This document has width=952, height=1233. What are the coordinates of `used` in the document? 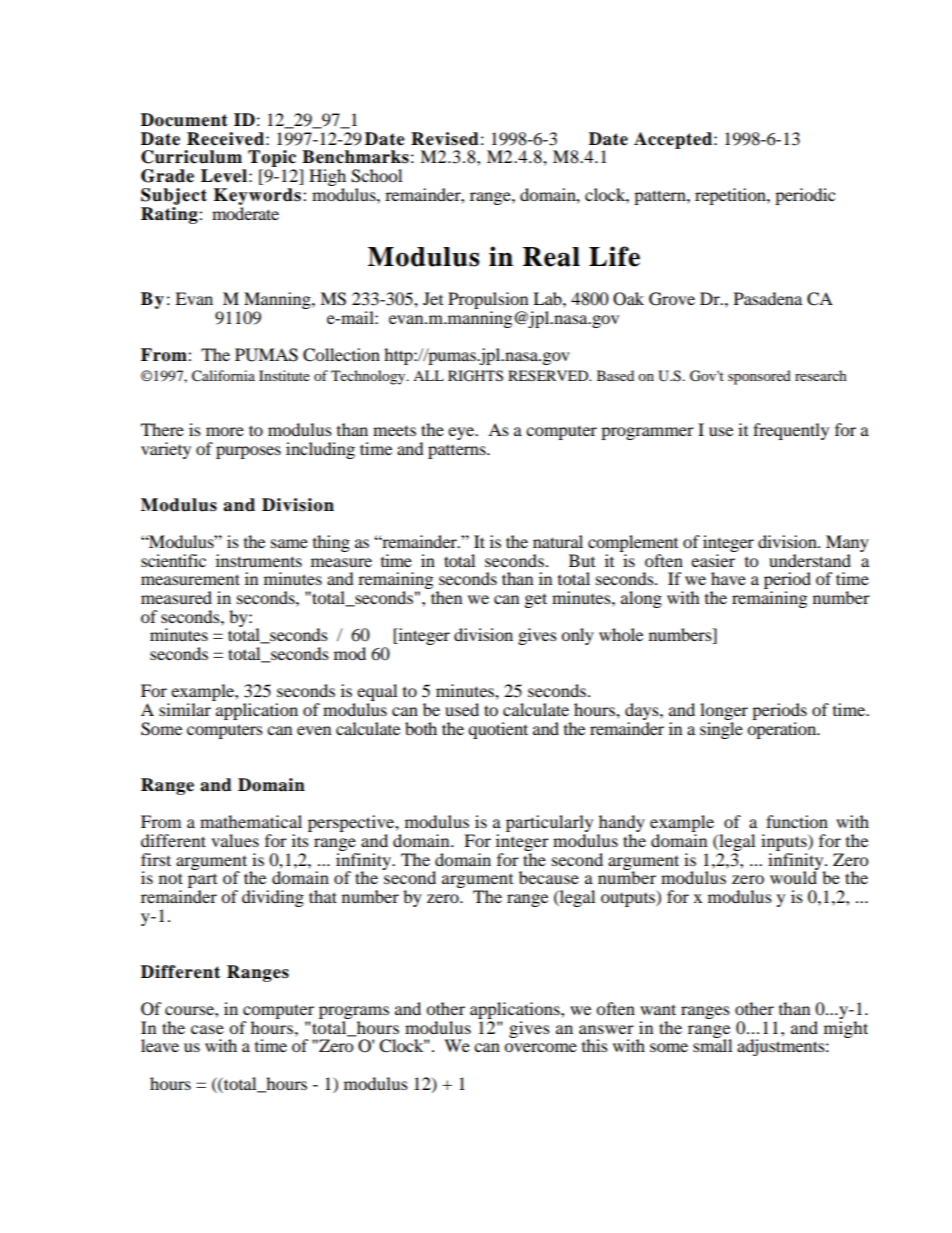 It's located at (462, 709).
